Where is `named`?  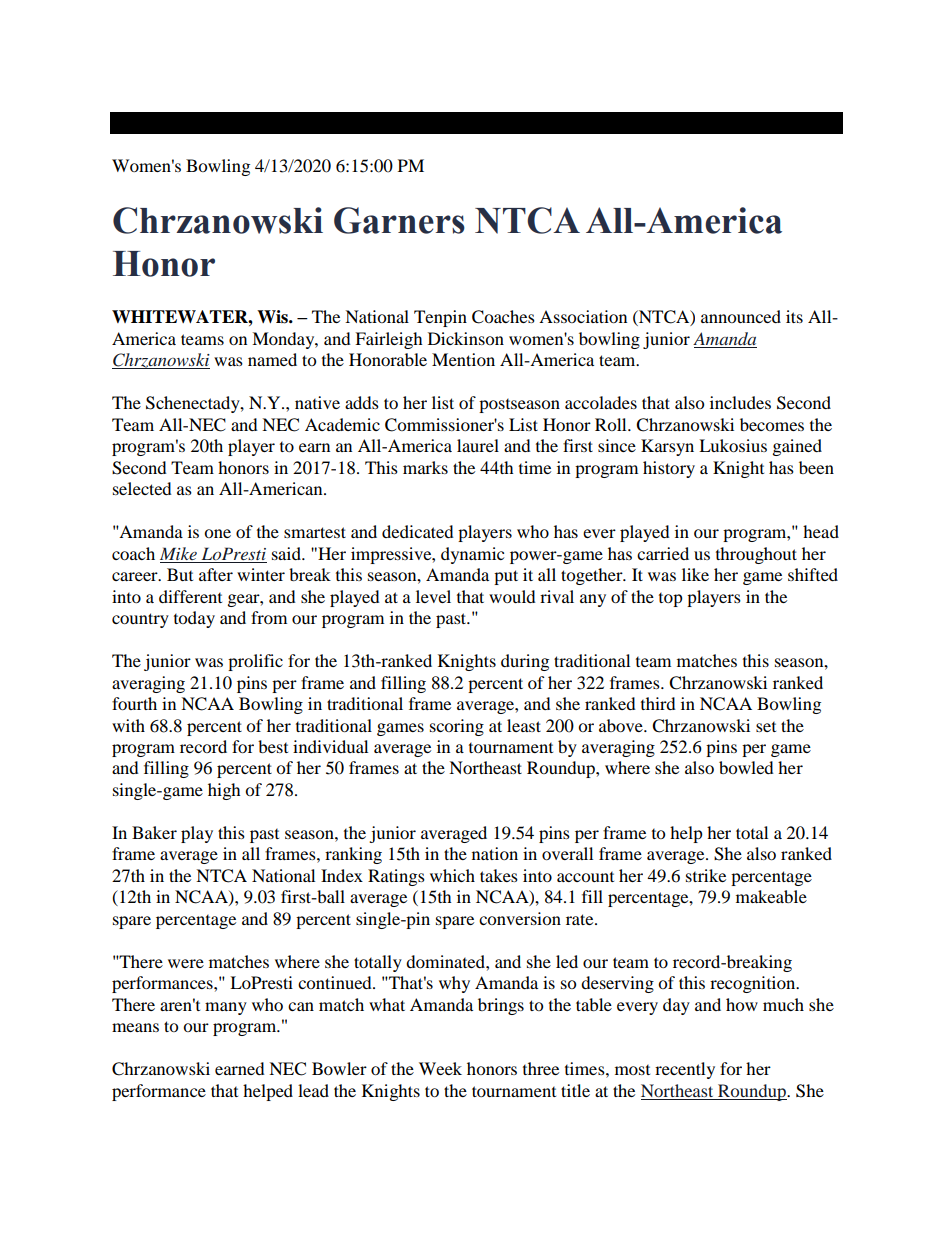 named is located at coordinates (272, 359).
